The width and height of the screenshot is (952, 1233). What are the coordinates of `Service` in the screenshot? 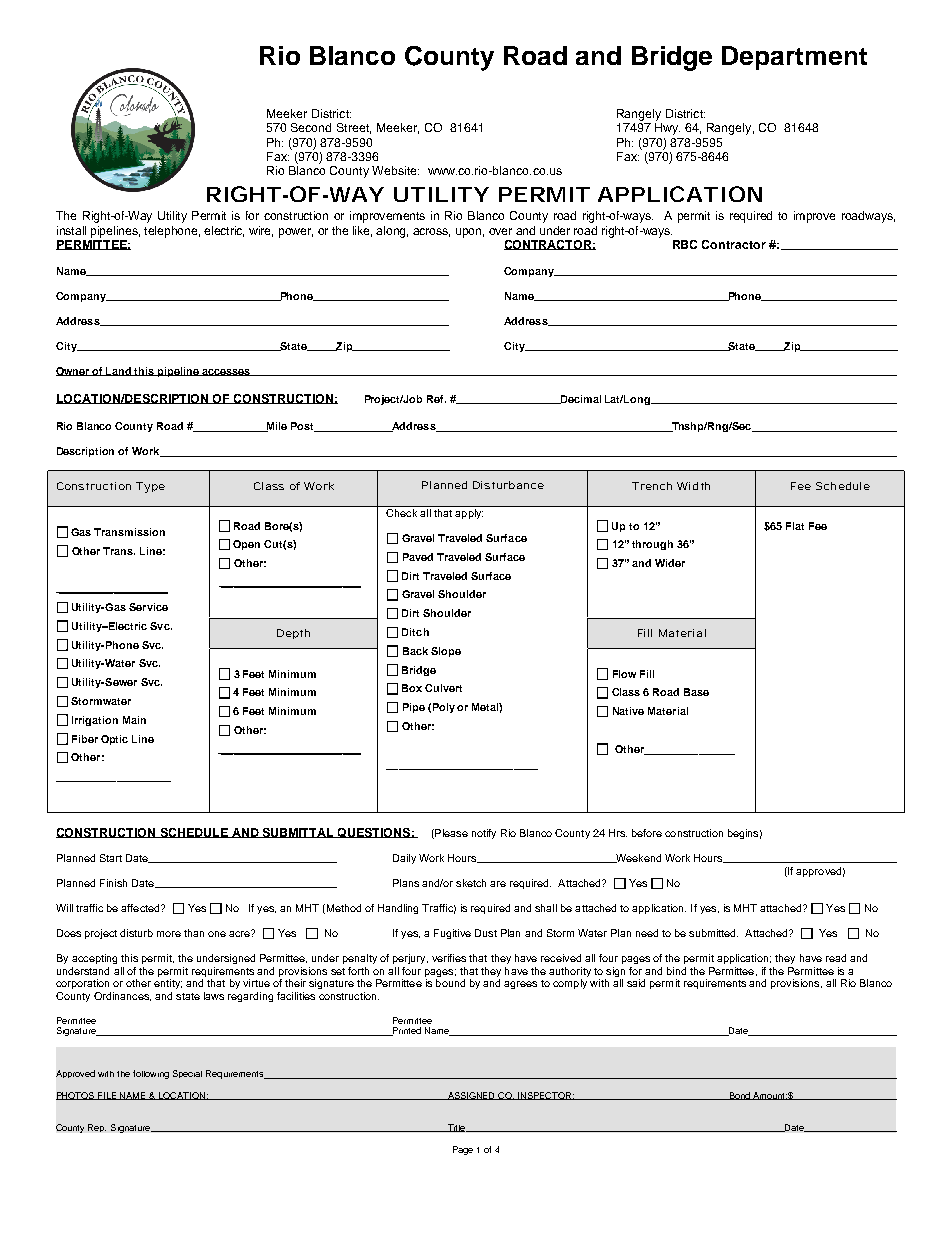 It's located at (148, 607).
